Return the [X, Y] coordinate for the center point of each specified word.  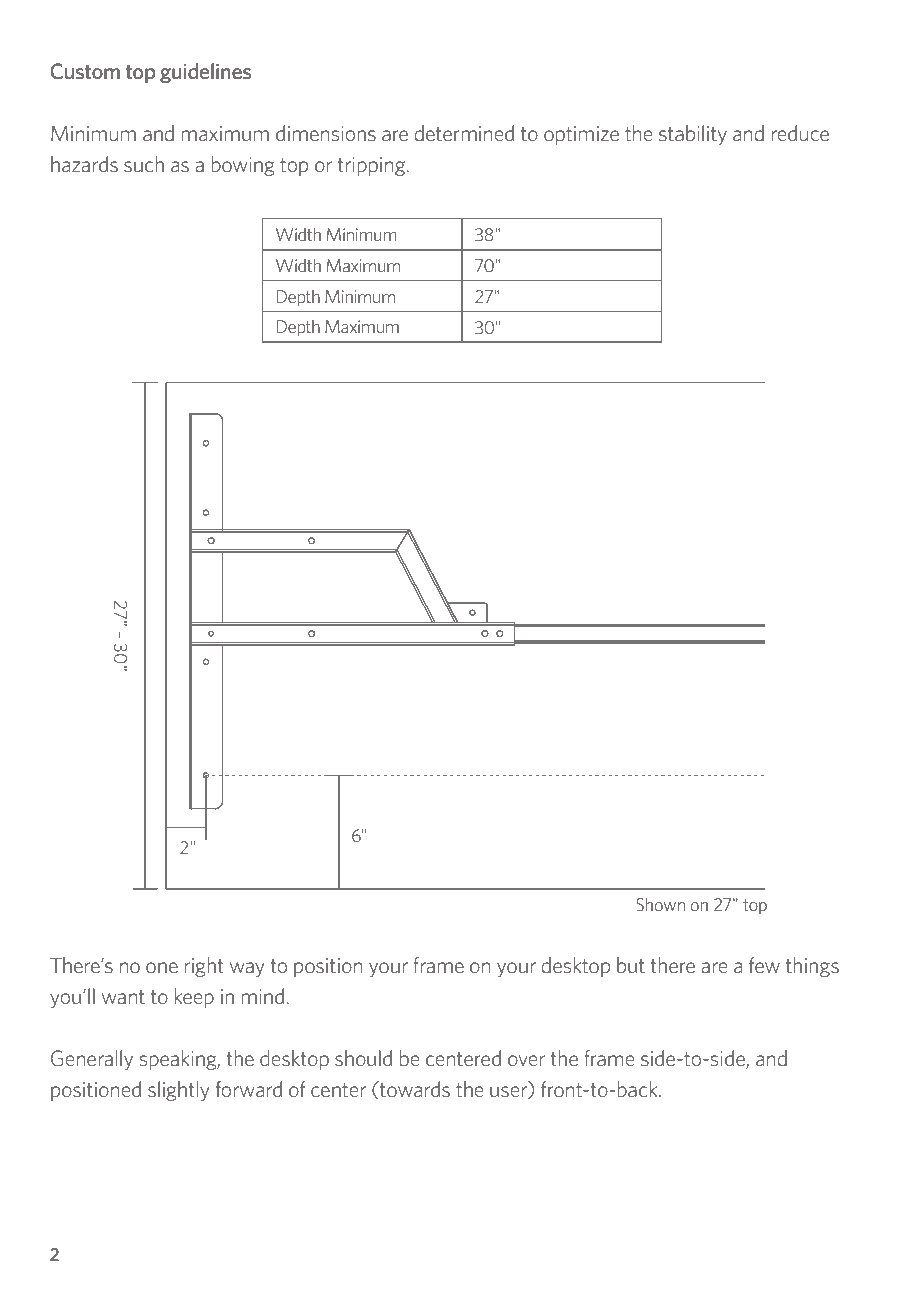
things [812, 967]
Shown [660, 904]
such [144, 164]
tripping [373, 166]
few [764, 965]
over [526, 1060]
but [631, 965]
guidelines [206, 73]
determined [464, 133]
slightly [178, 1091]
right [204, 967]
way [247, 969]
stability [693, 135]
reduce [800, 133]
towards [414, 1089]
